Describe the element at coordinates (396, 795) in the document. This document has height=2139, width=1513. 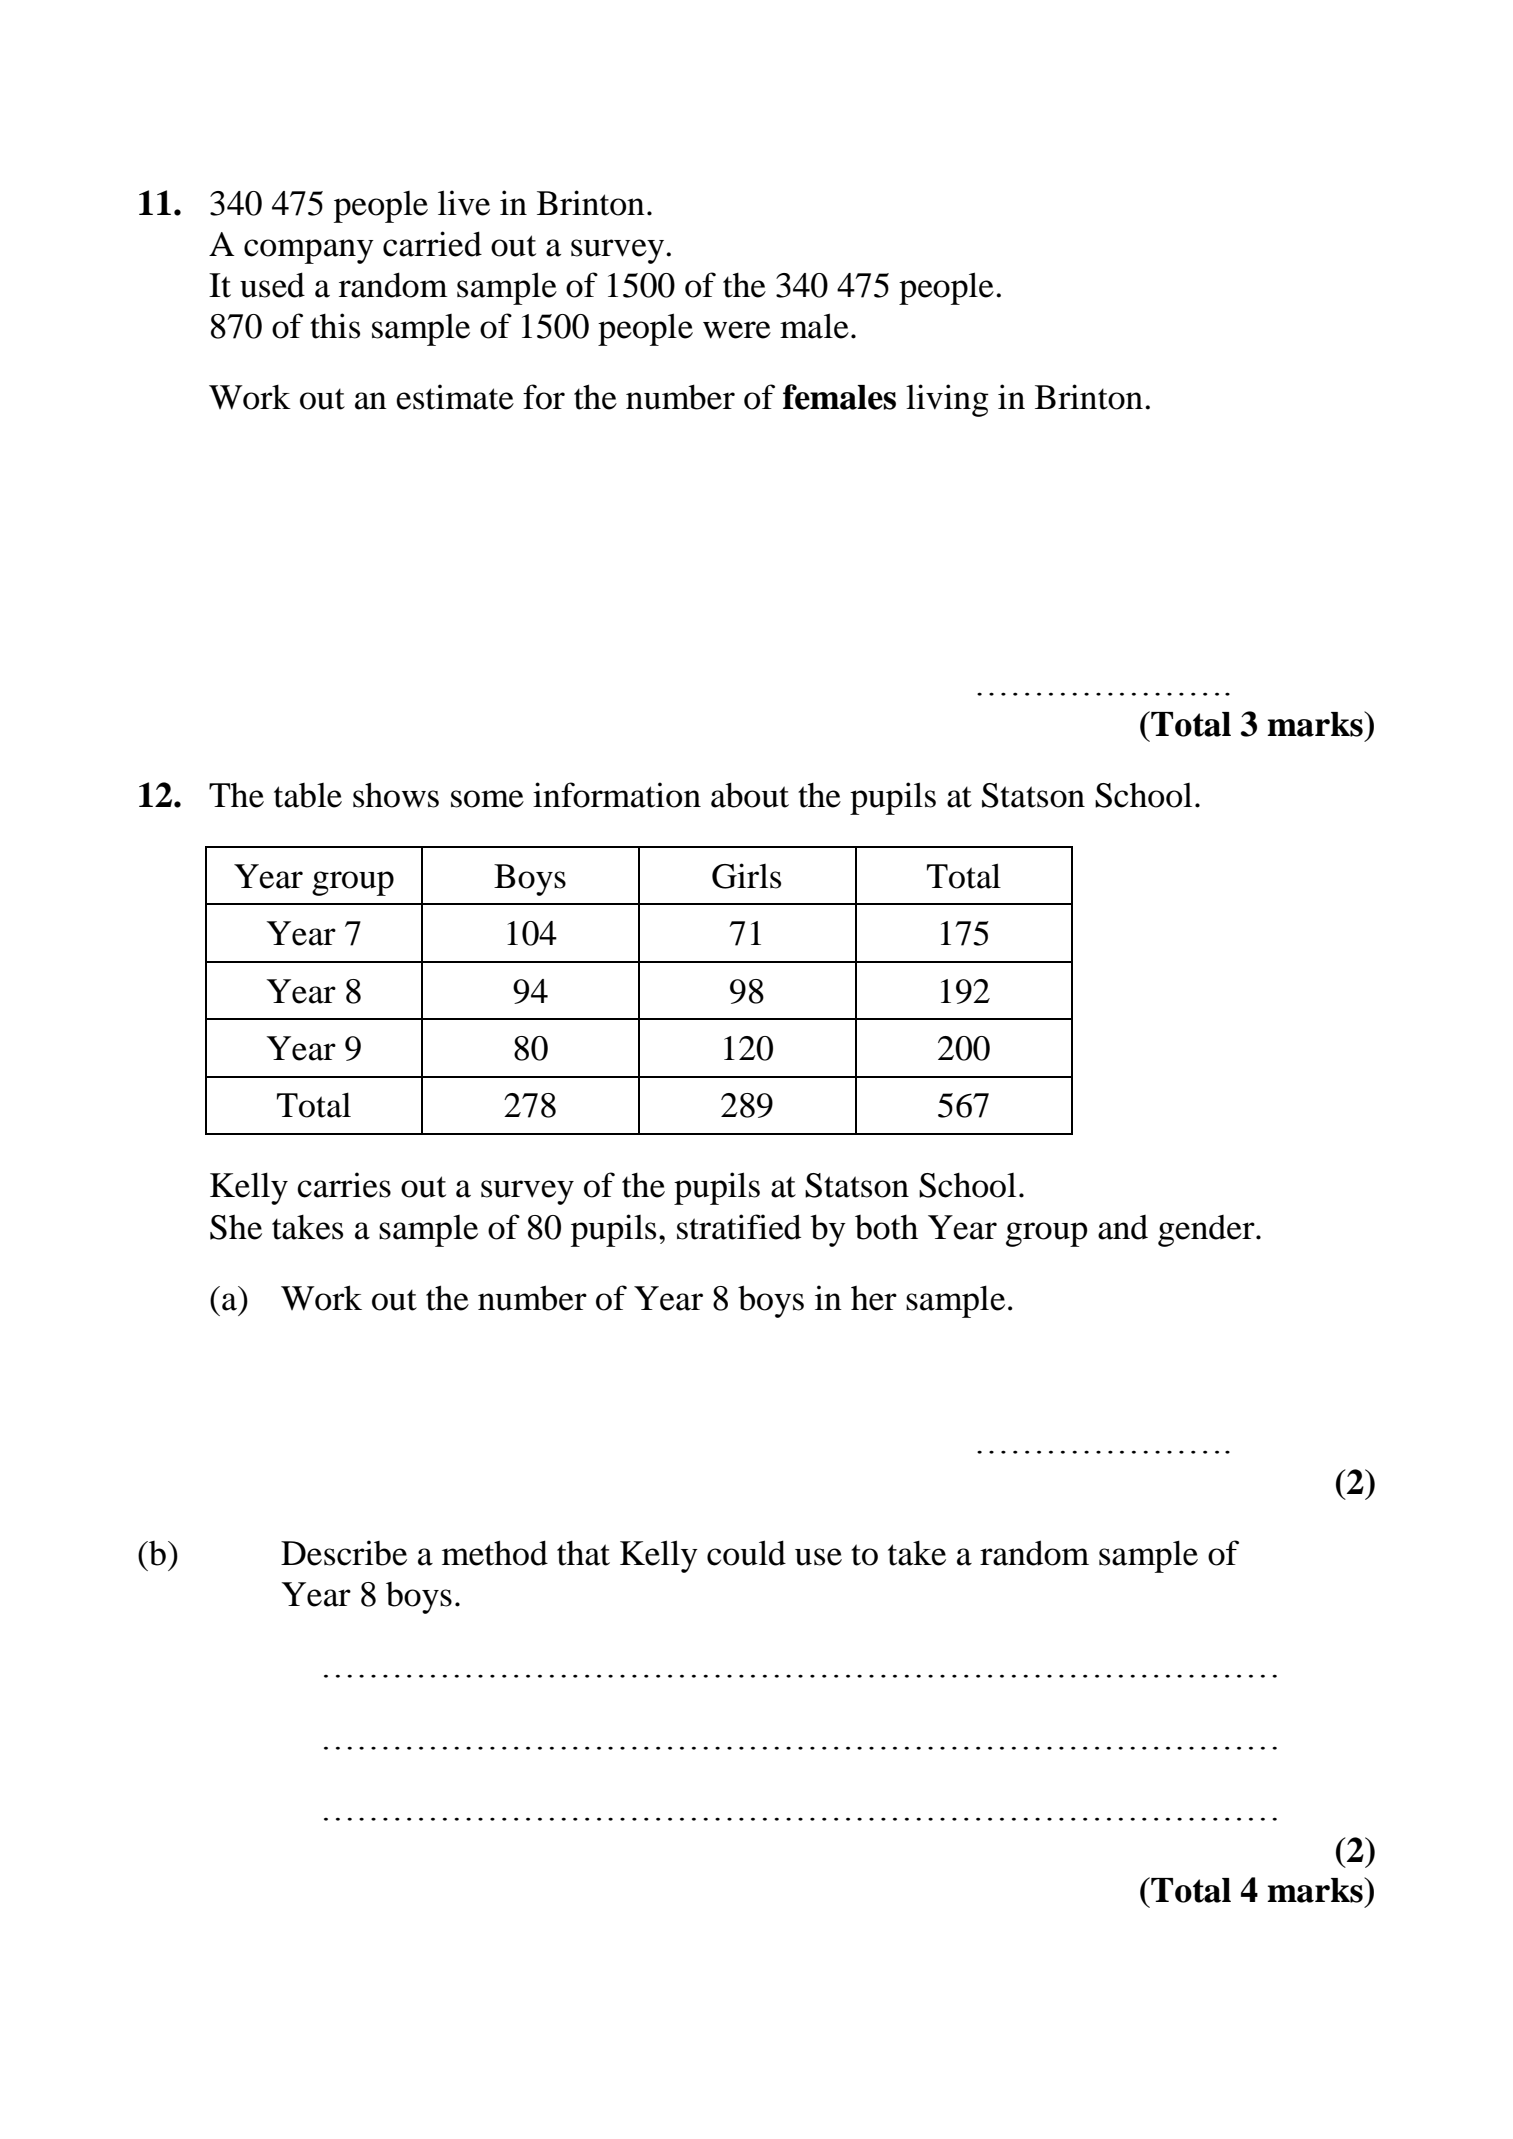
I see `shows` at that location.
